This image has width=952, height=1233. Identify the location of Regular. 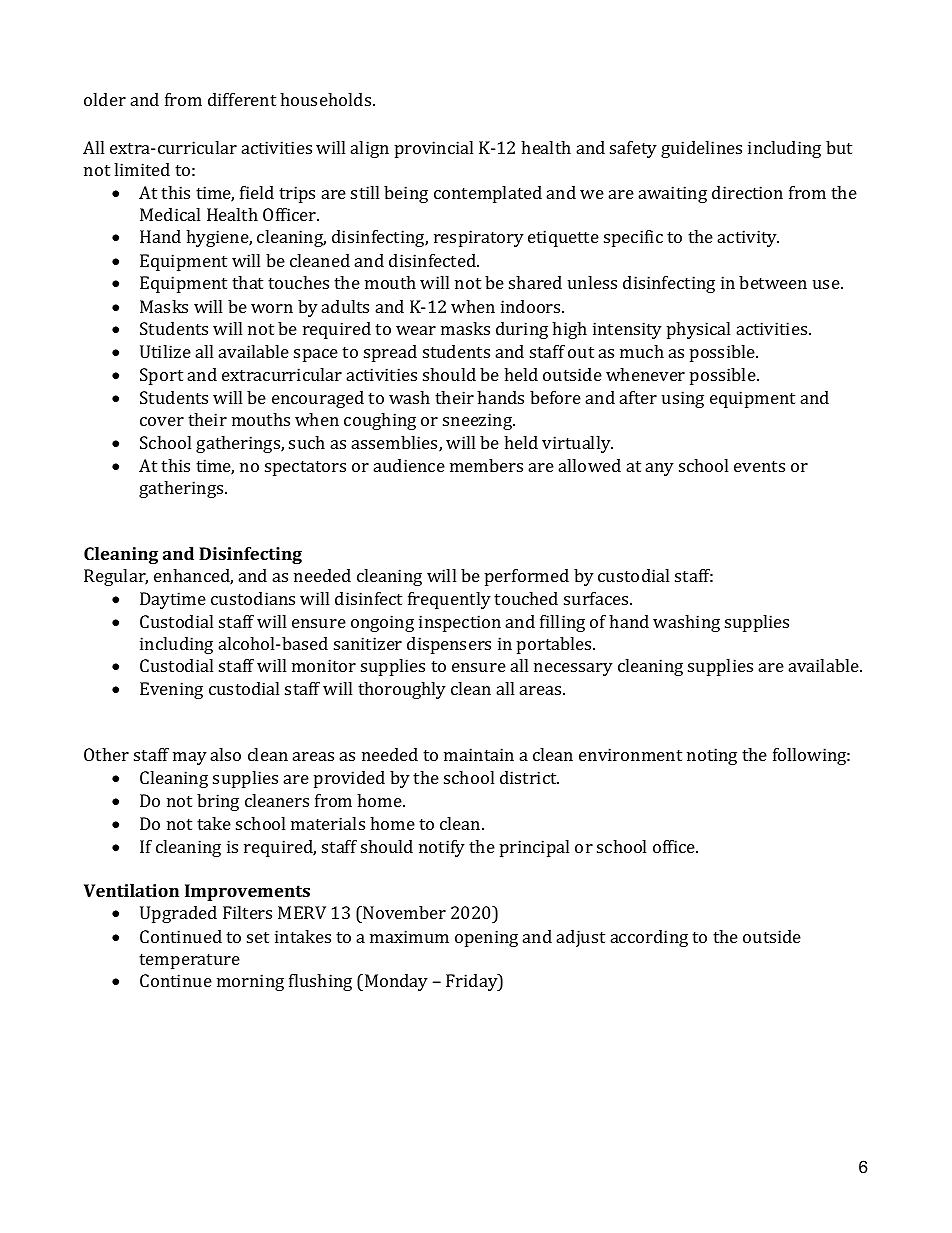
(116, 577).
